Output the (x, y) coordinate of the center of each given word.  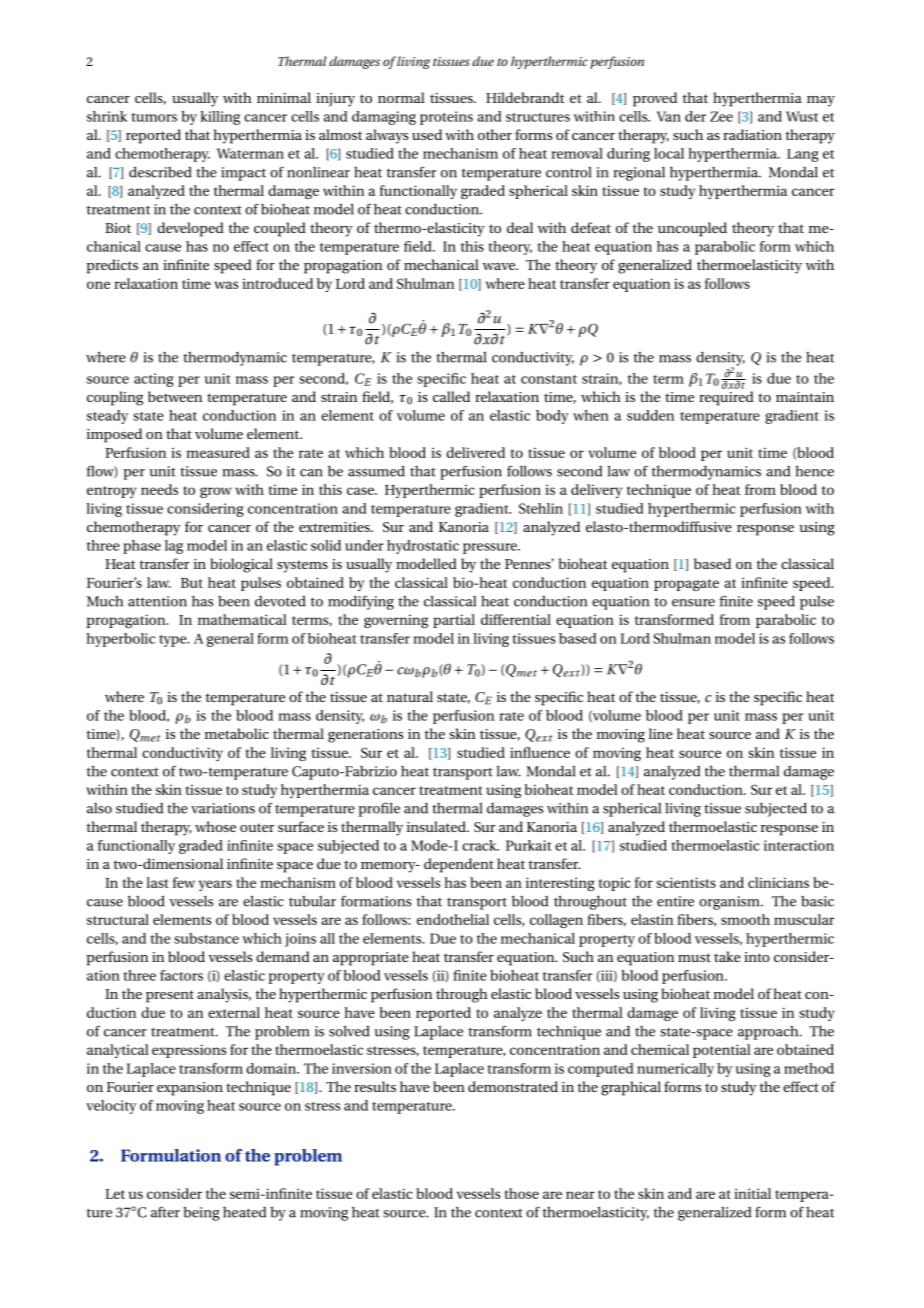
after (165, 1212)
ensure (693, 603)
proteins (446, 118)
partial (454, 621)
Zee (721, 116)
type (174, 641)
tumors (154, 117)
